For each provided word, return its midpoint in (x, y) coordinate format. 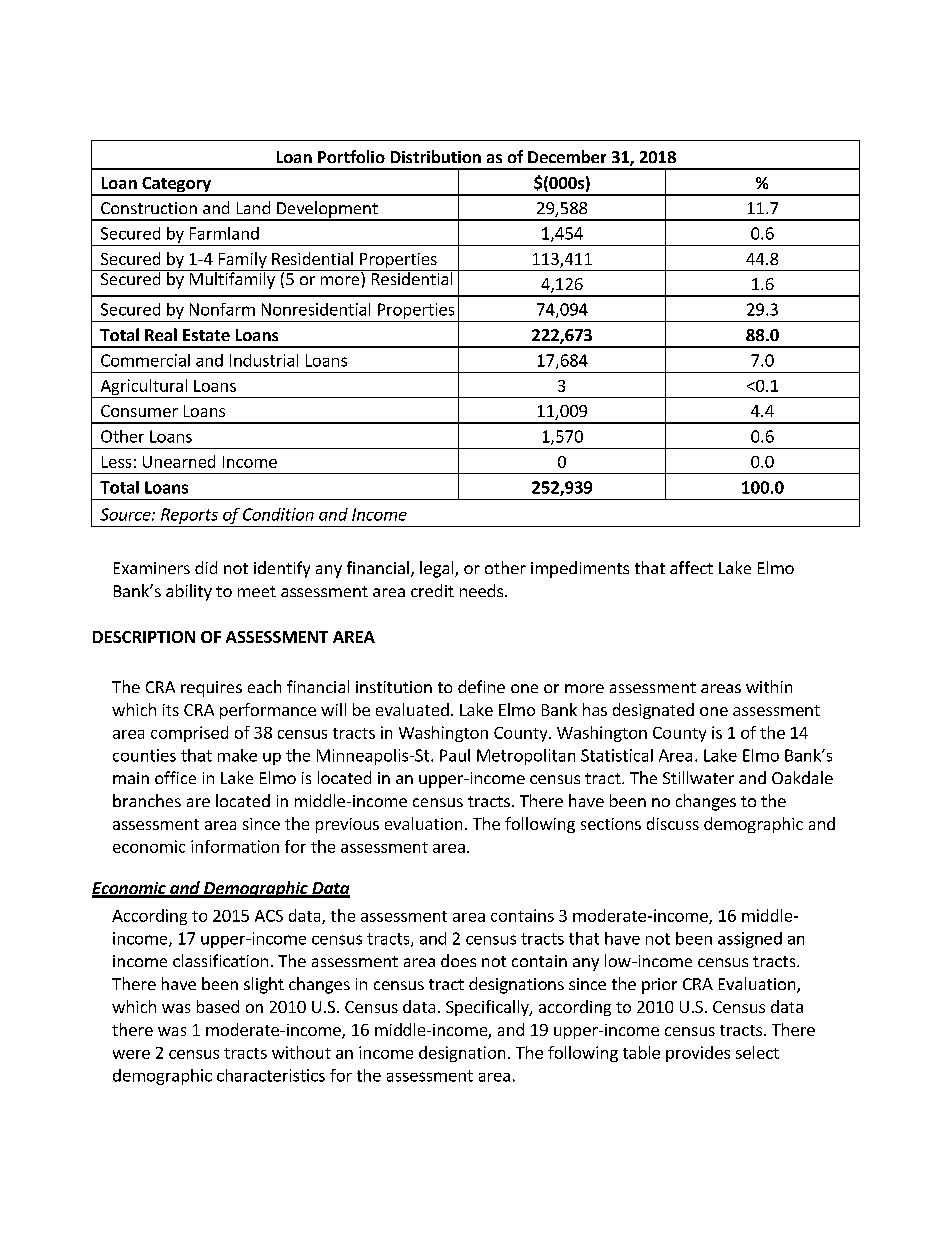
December (567, 156)
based (218, 1006)
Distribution (436, 156)
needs (481, 590)
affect (691, 567)
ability (189, 592)
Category (176, 186)
